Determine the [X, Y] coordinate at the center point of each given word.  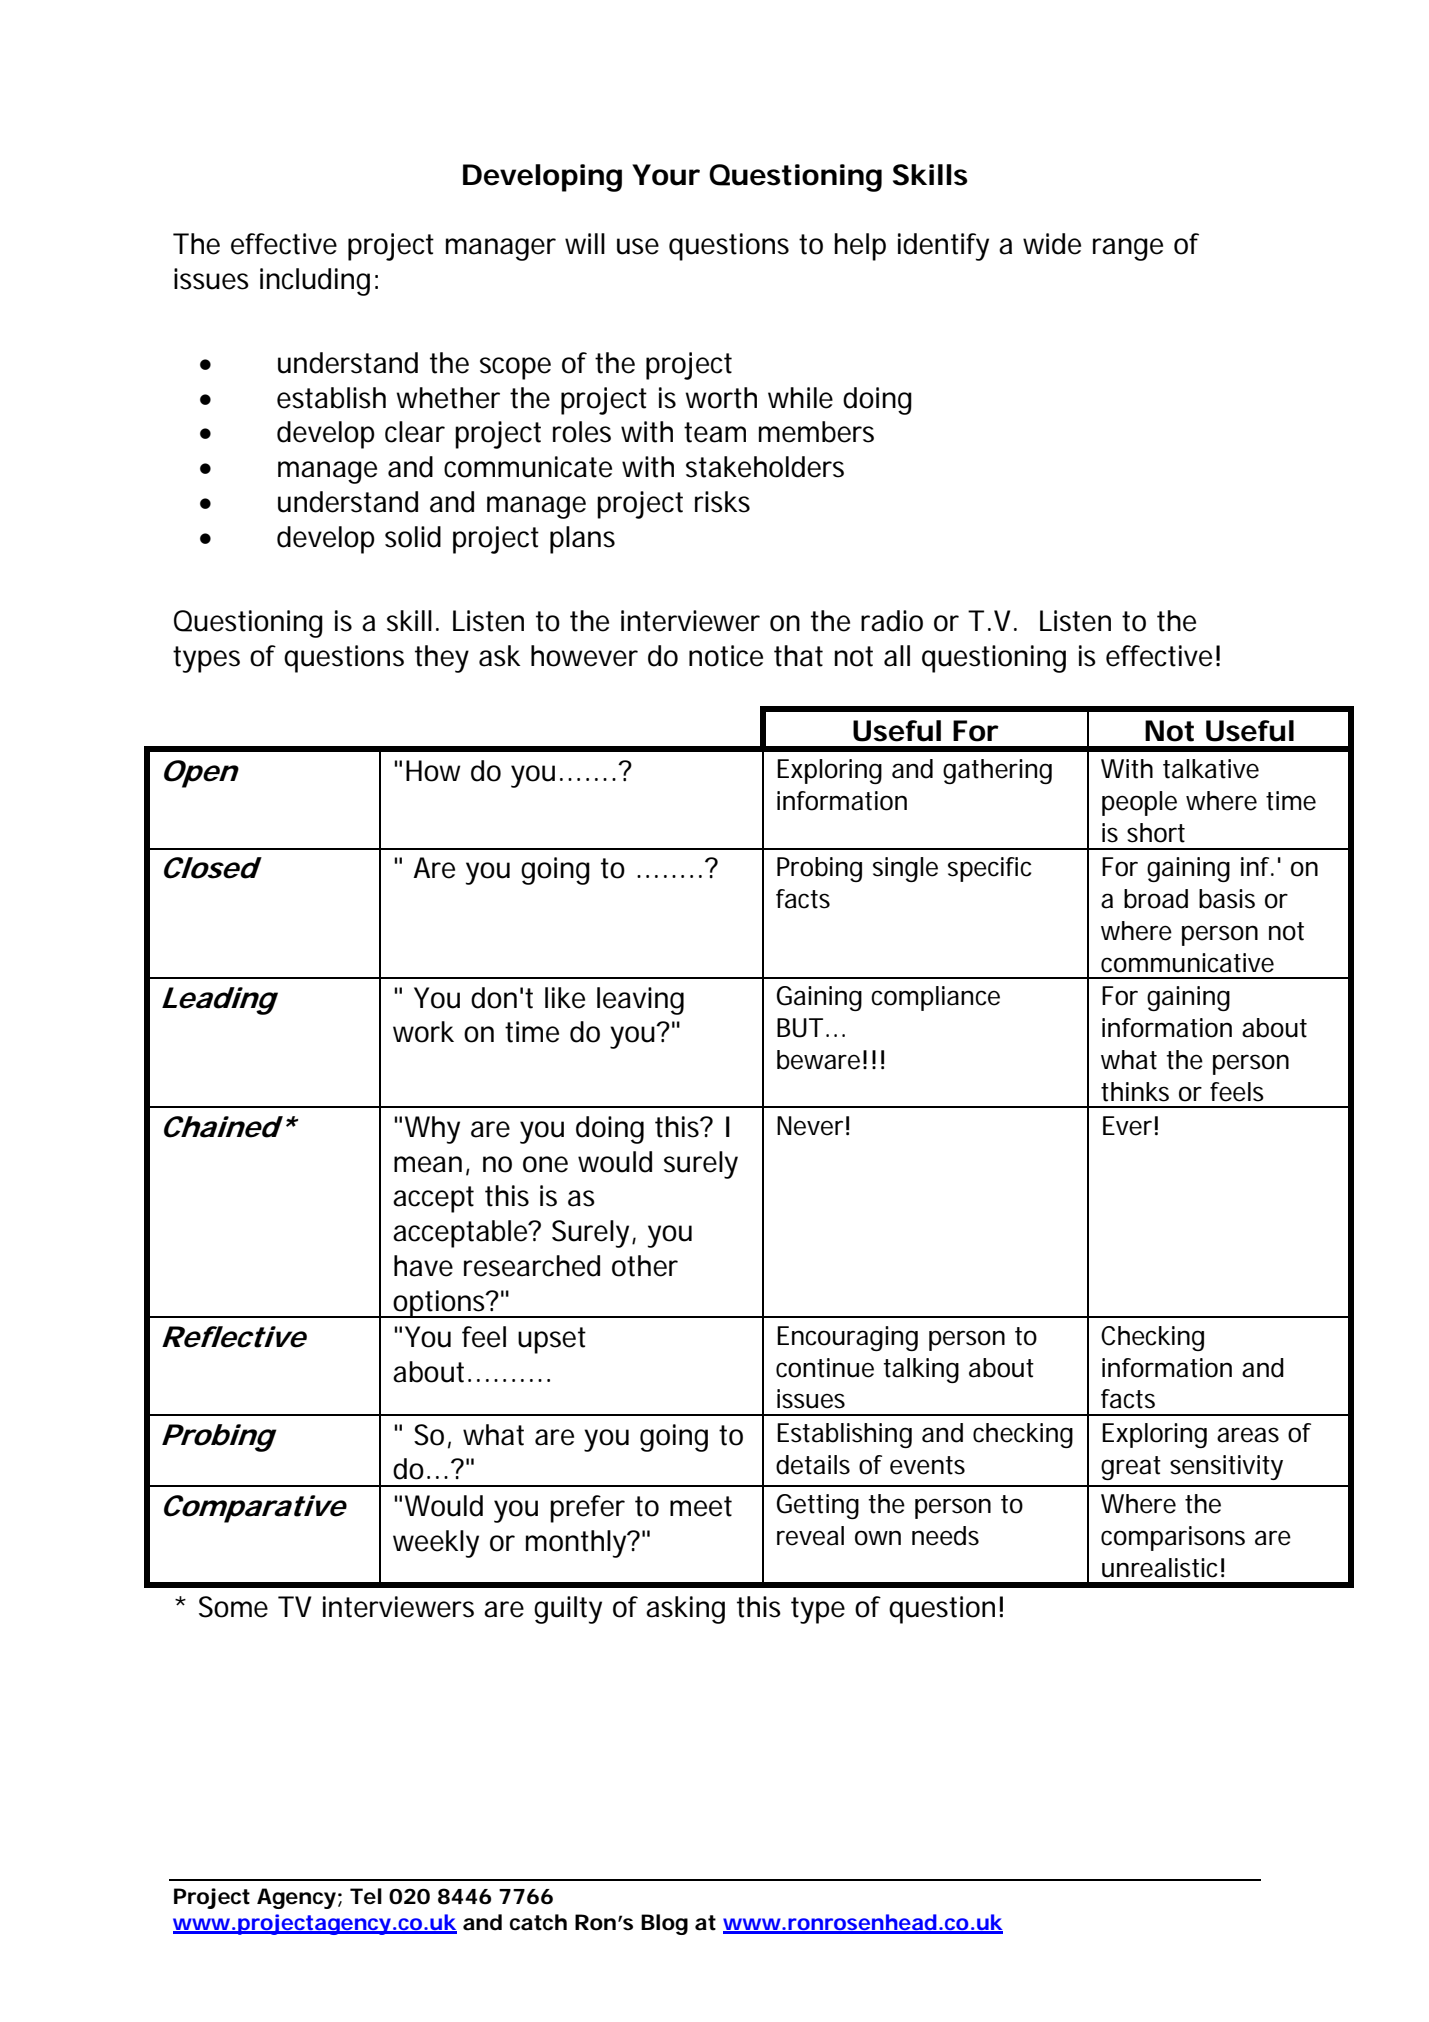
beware [818, 1060]
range [1128, 249]
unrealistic [1159, 1568]
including [315, 282]
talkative [1211, 769]
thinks [1135, 1092]
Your [666, 175]
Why [432, 1130]
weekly [436, 1544]
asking [685, 1610]
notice [726, 656]
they [442, 659]
